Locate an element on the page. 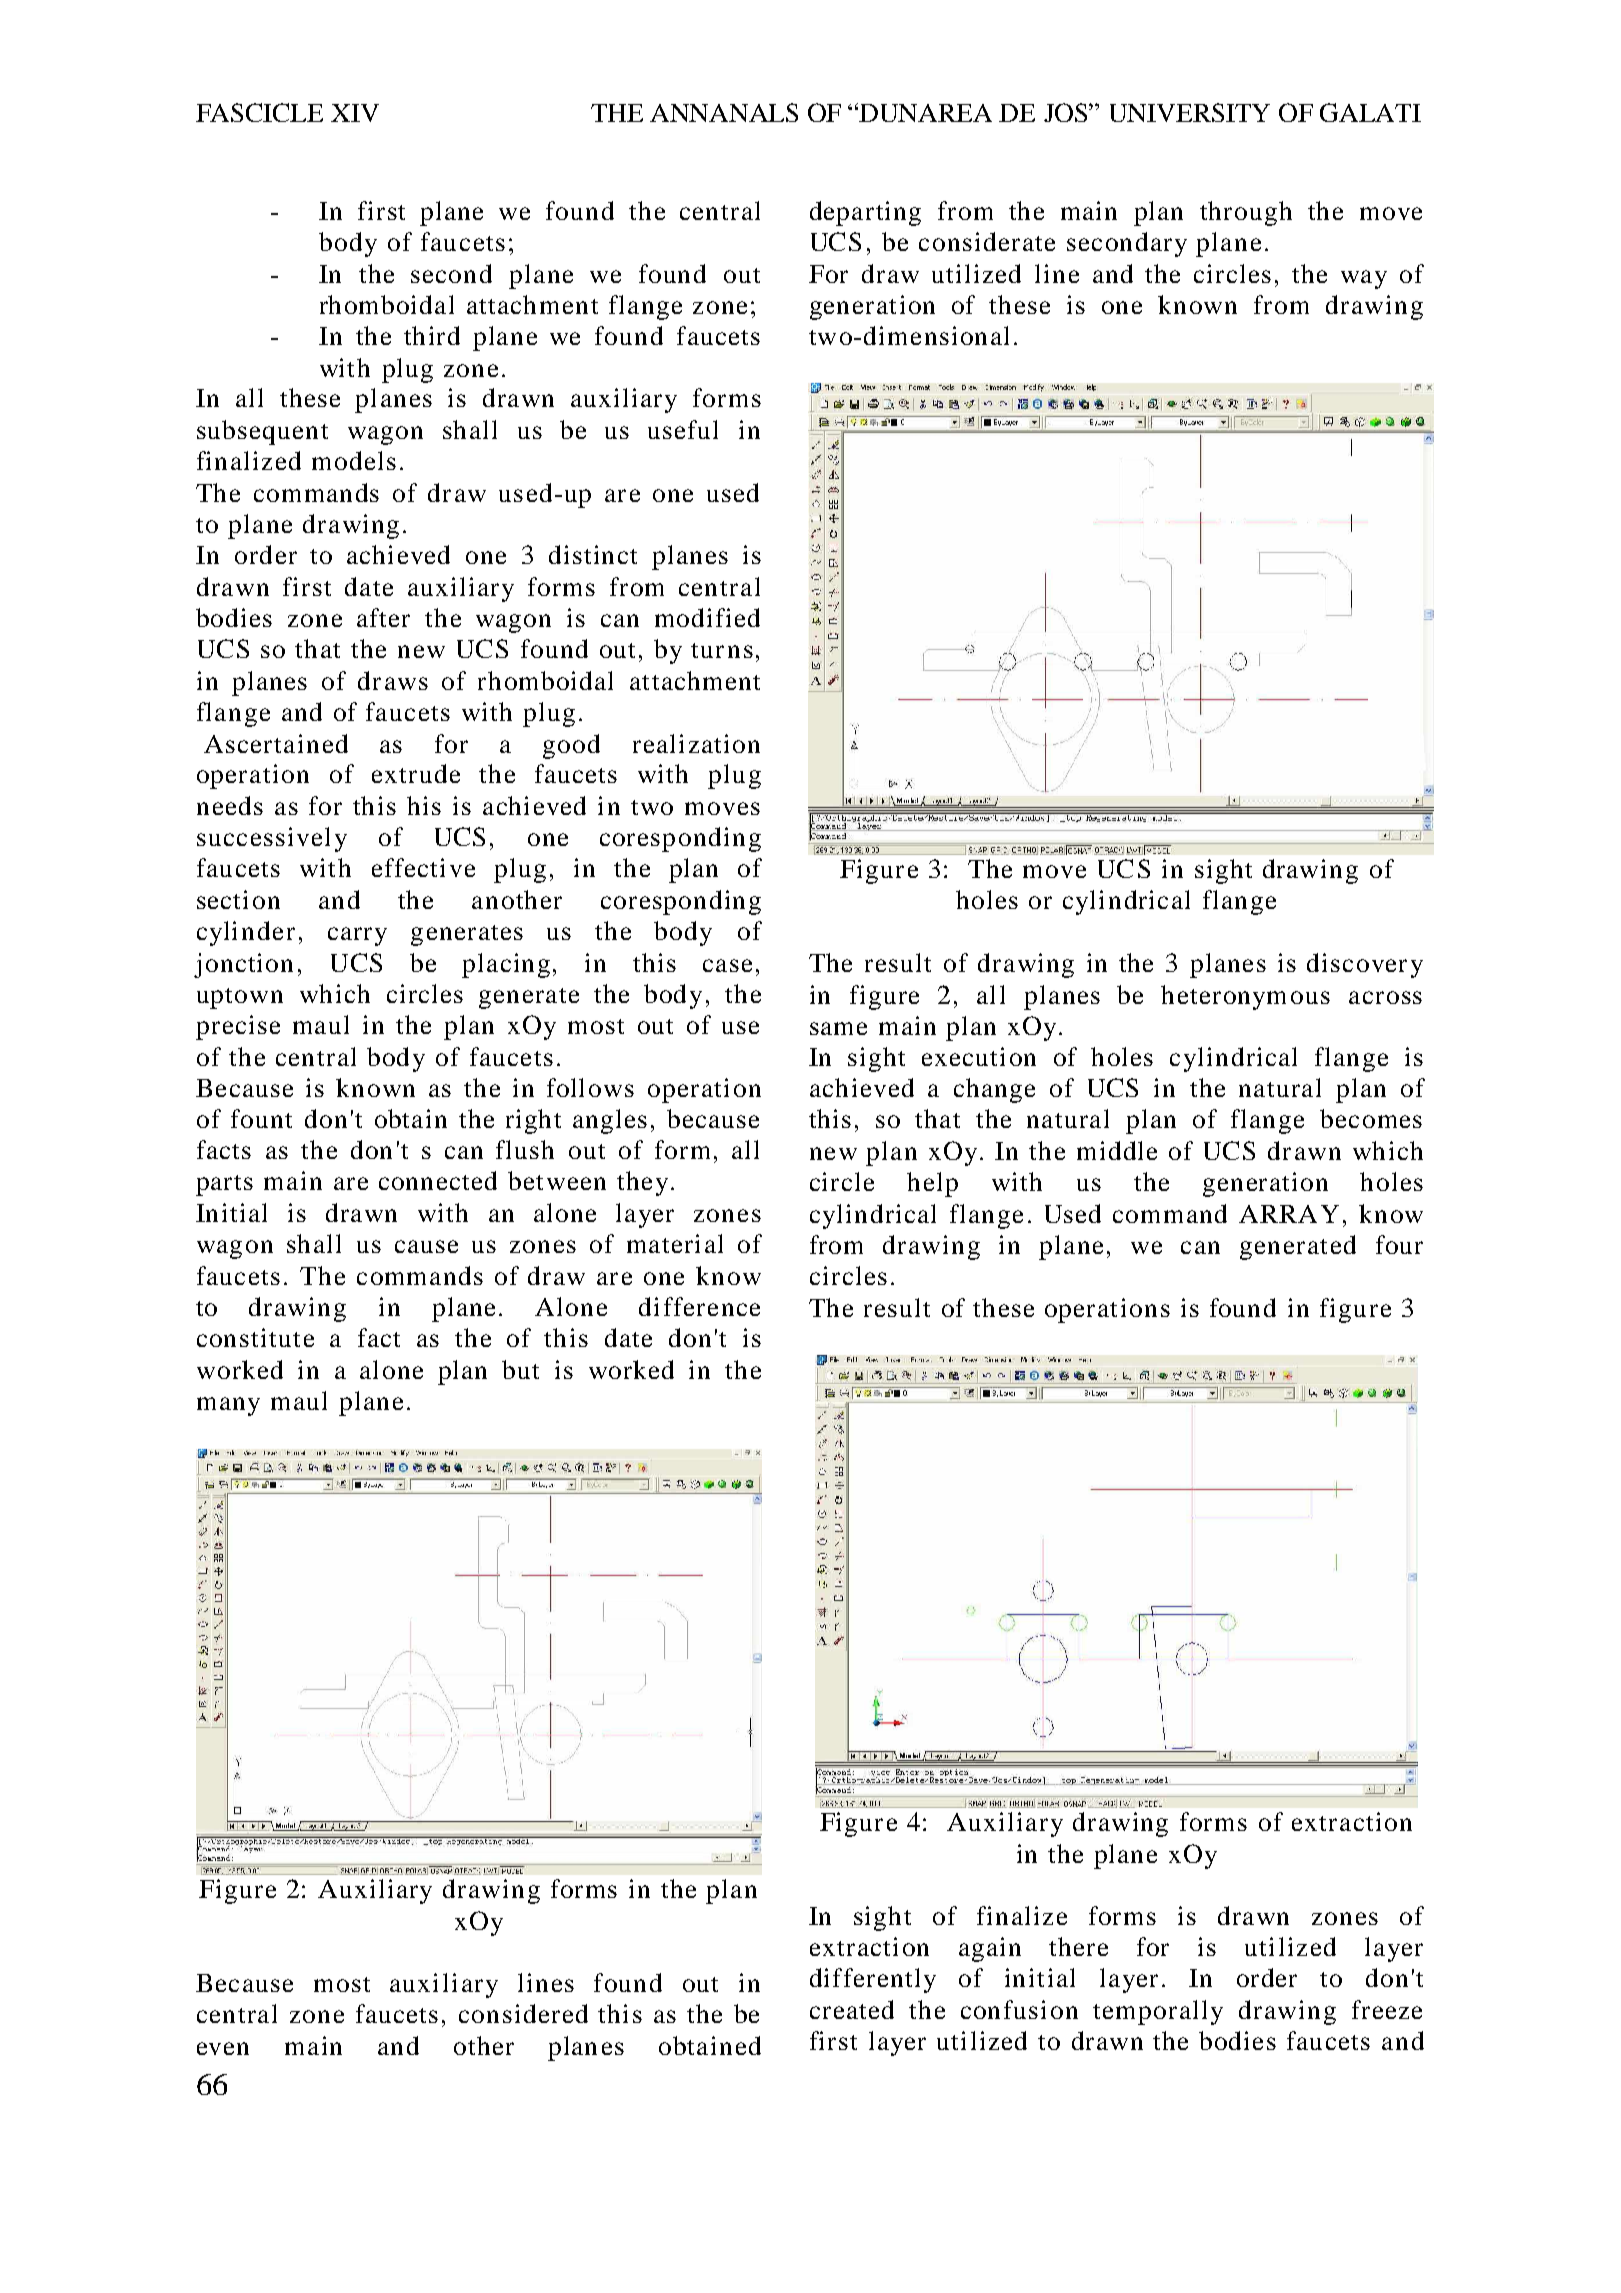 The image size is (1621, 2293). difference is located at coordinates (699, 1306).
